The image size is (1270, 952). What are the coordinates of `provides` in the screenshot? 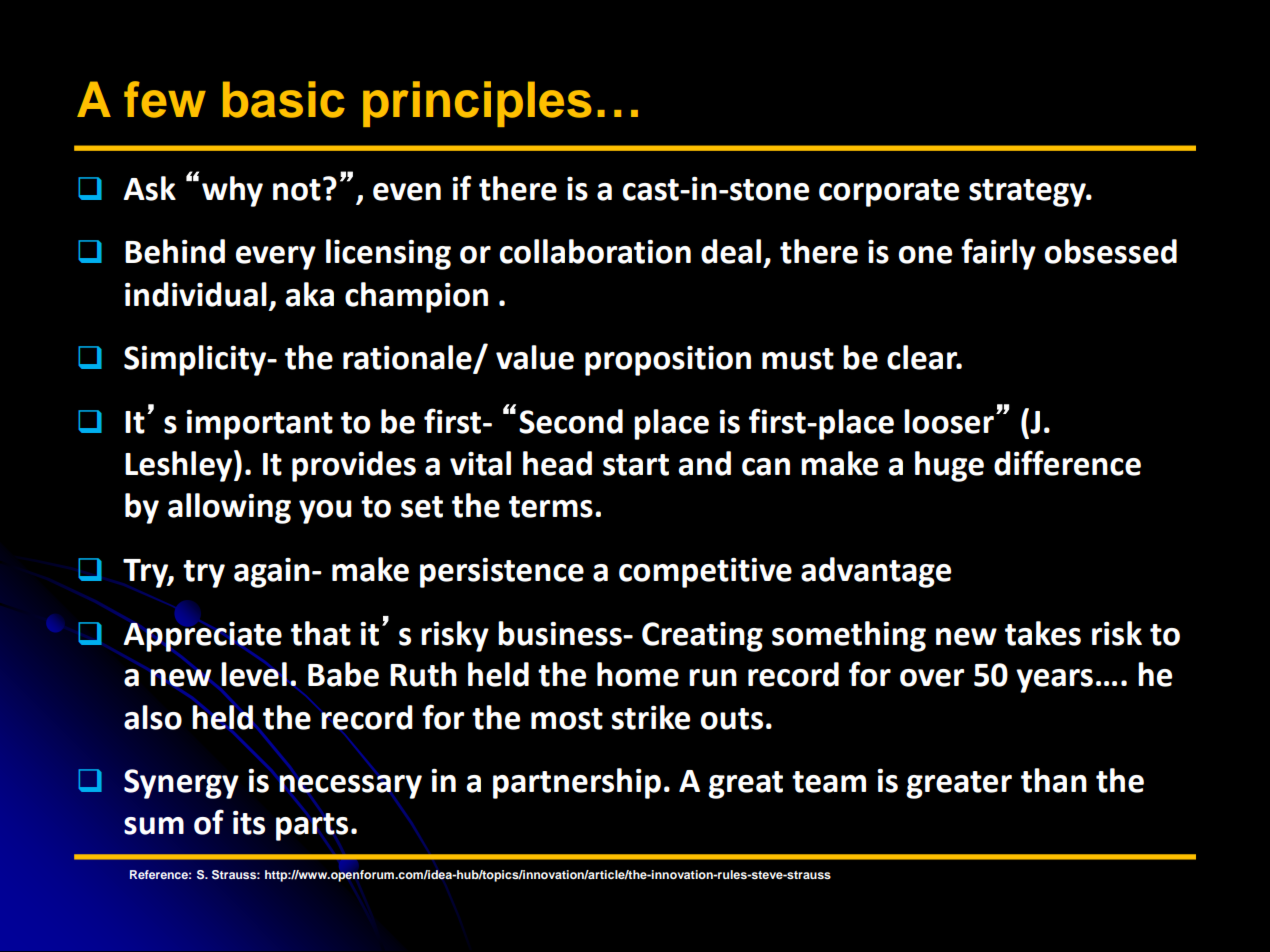 It's located at (354, 466).
